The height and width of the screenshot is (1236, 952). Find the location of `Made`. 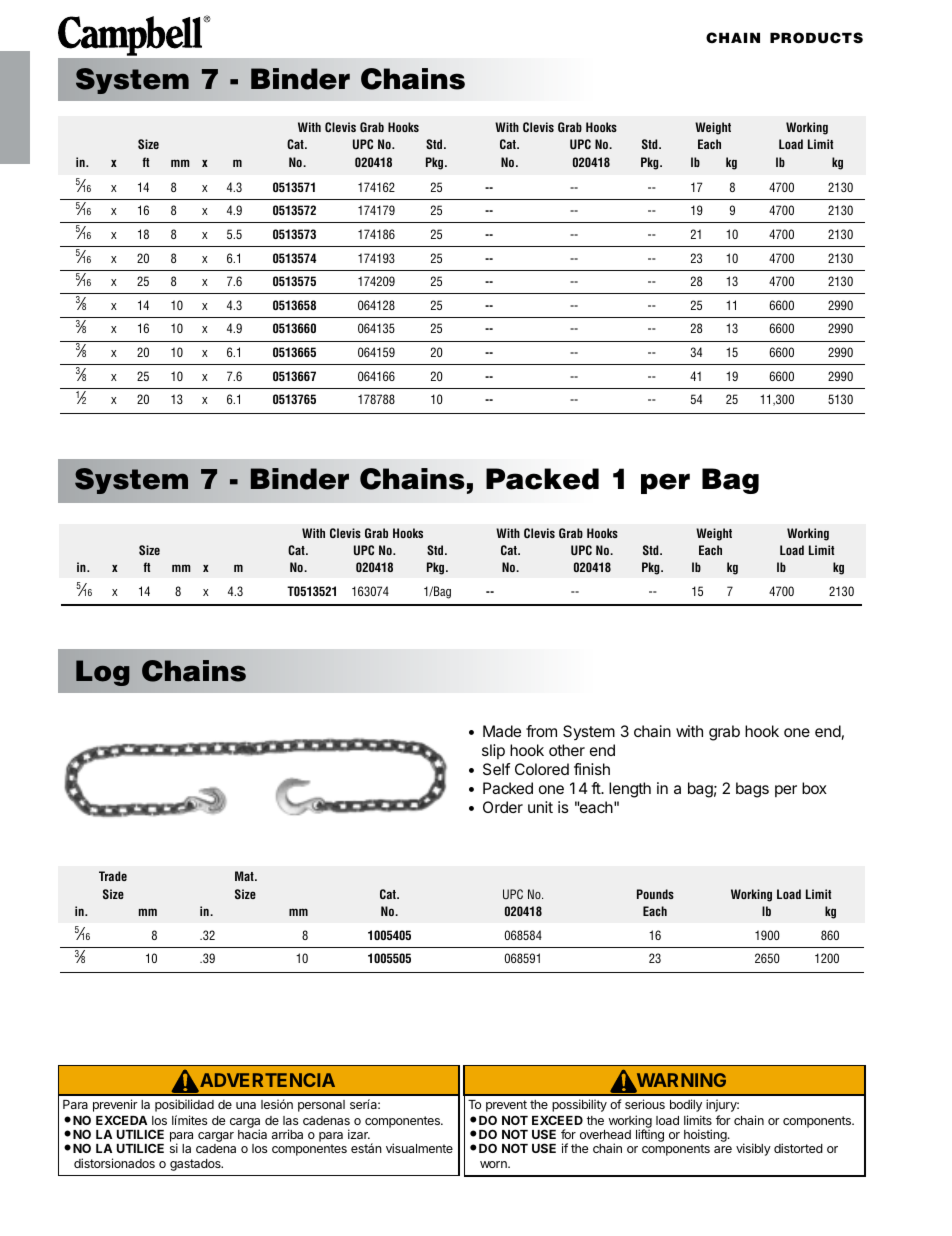

Made is located at coordinates (502, 731).
